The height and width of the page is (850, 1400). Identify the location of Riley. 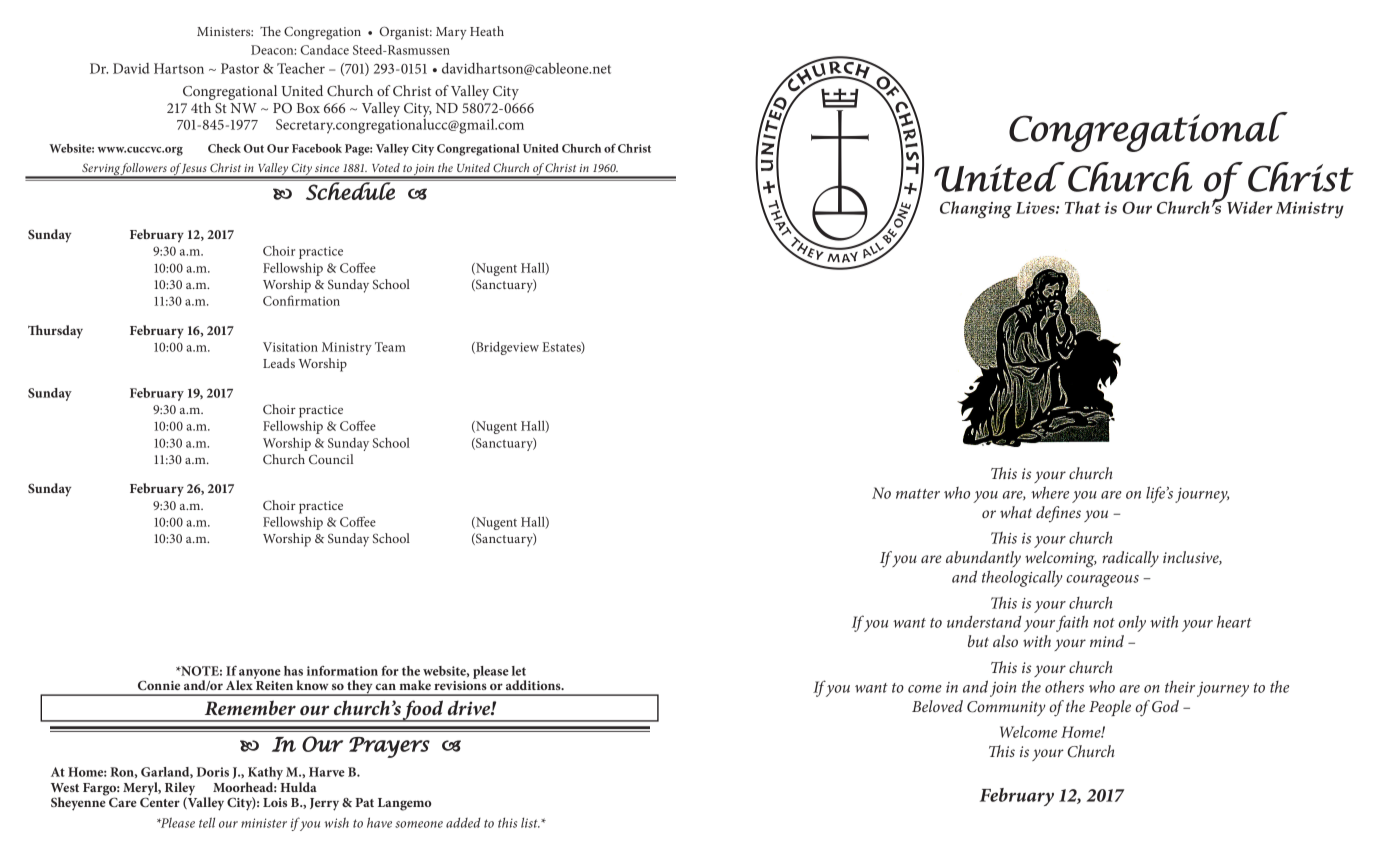
(180, 790).
